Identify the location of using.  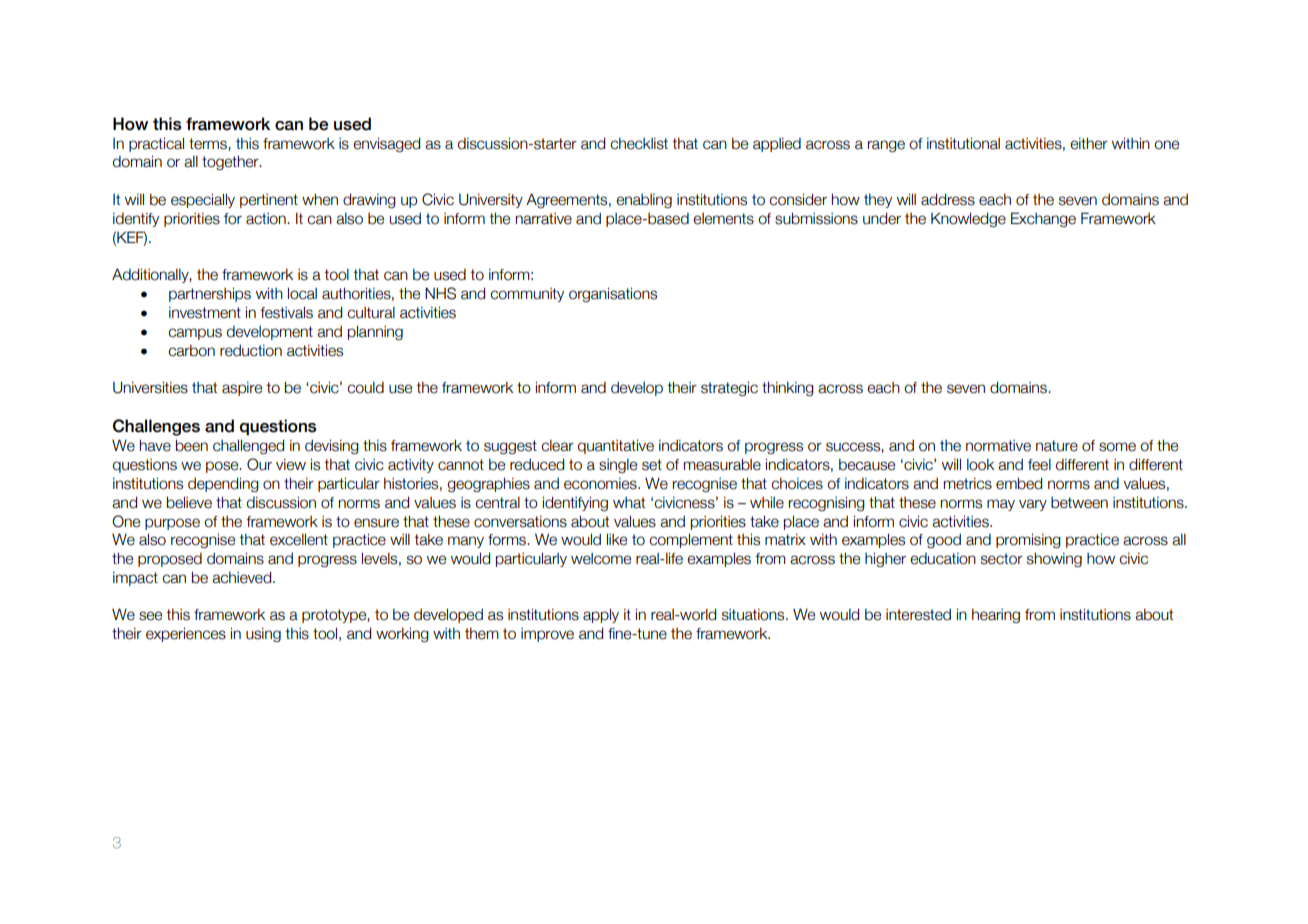
(263, 635).
